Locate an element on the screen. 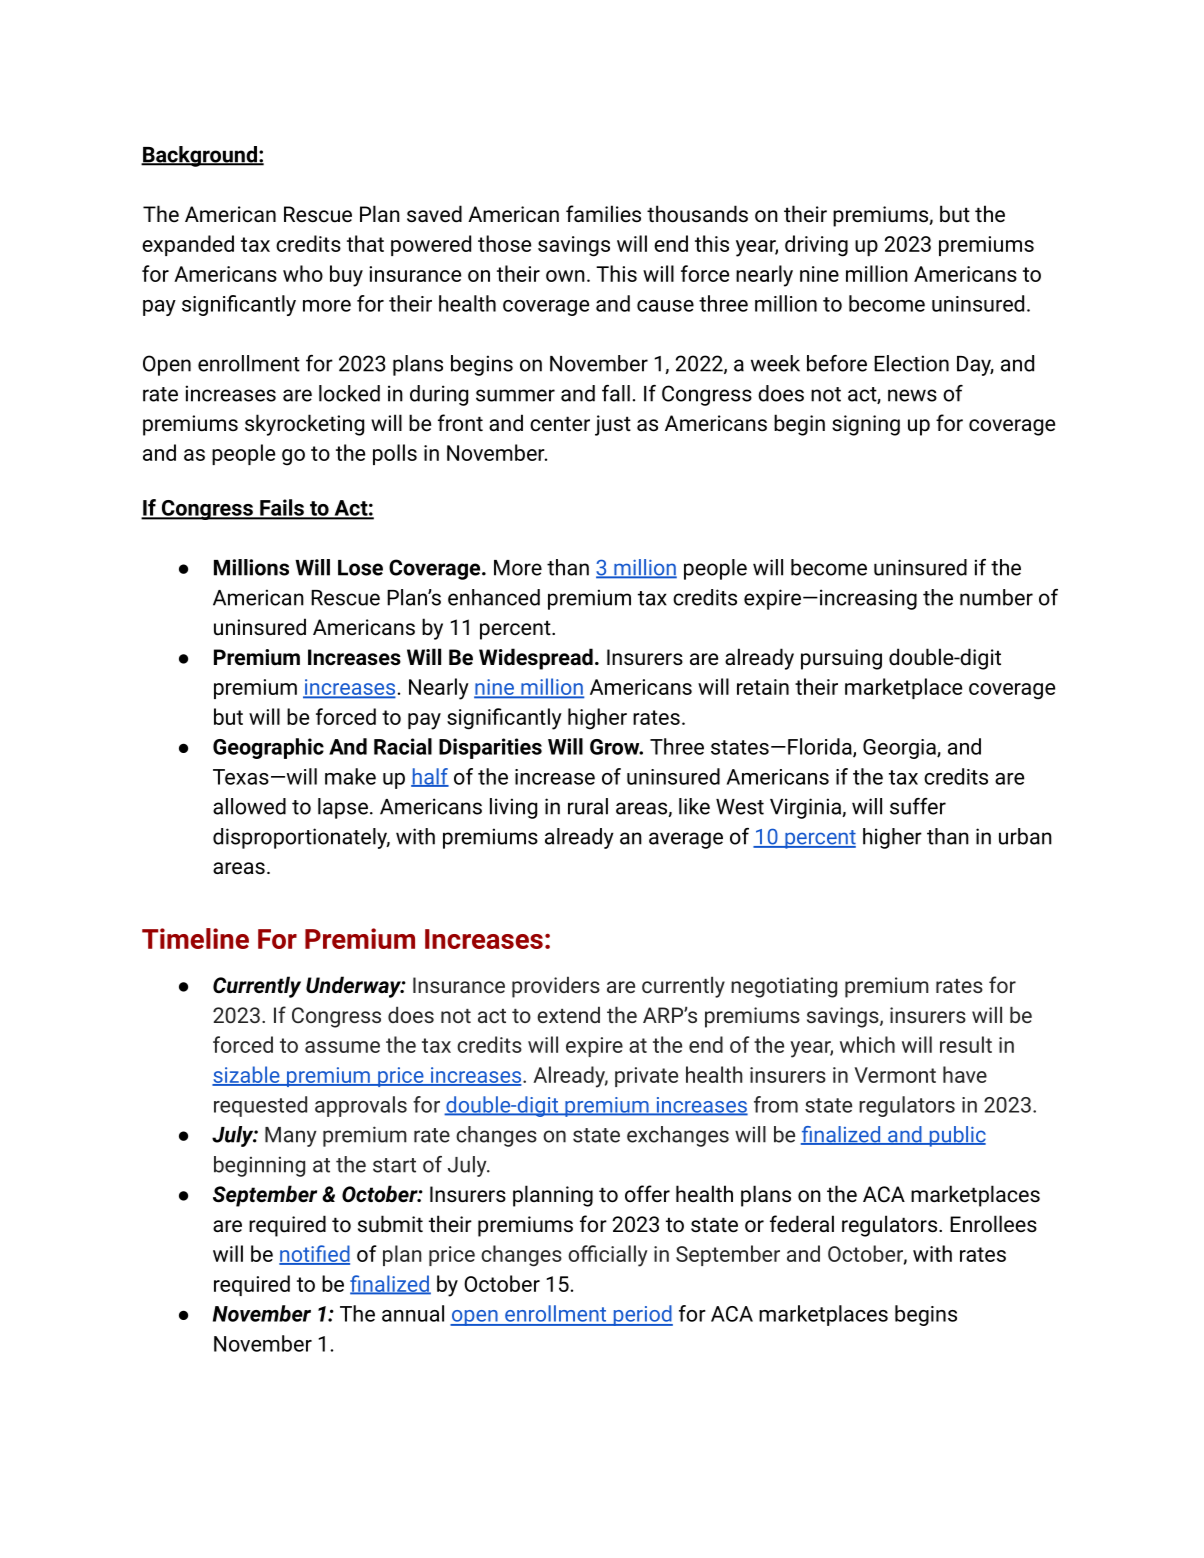 The height and width of the screenshot is (1558, 1204). Geographic is located at coordinates (268, 748).
